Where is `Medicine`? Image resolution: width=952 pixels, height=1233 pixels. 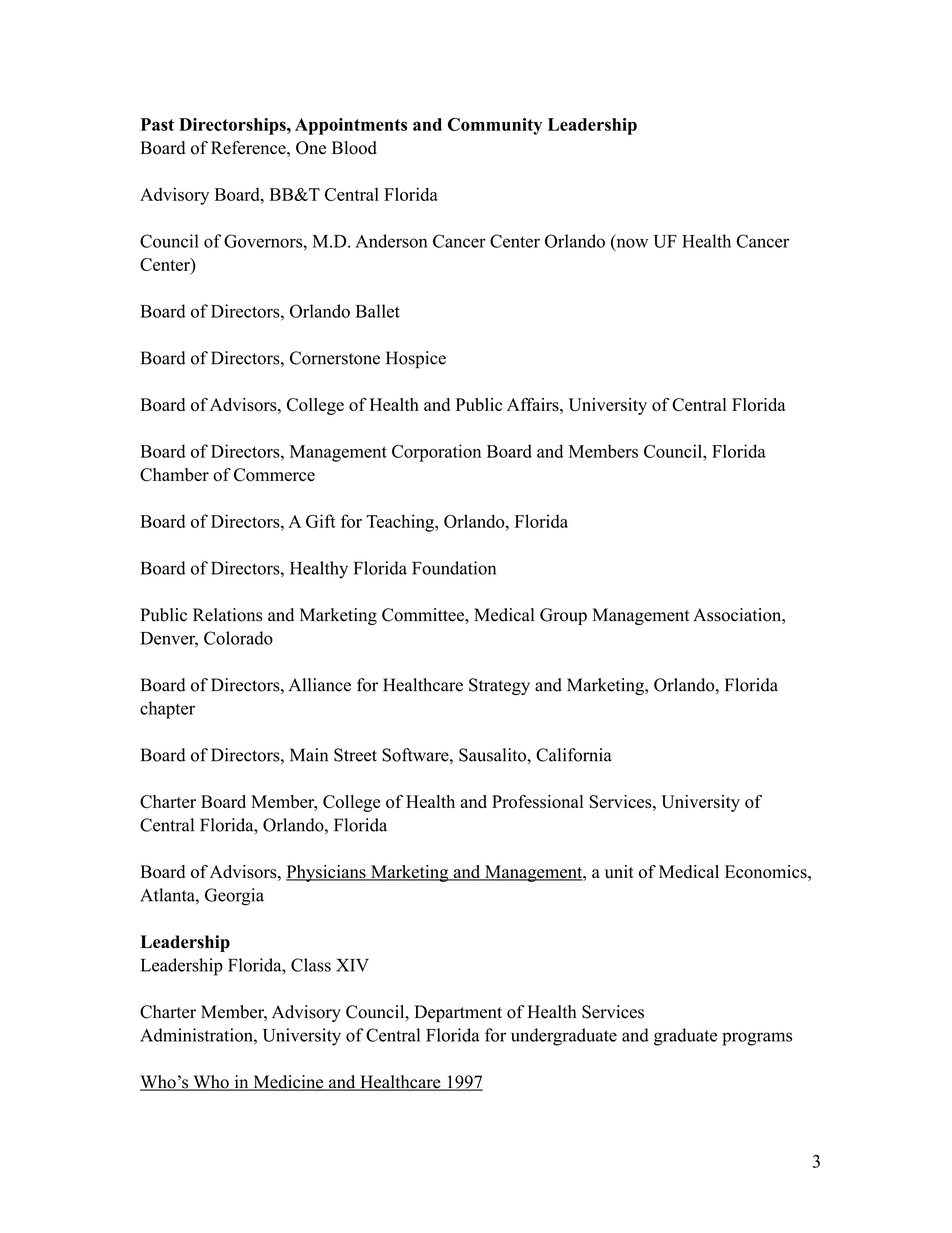 Medicine is located at coordinates (288, 1083).
